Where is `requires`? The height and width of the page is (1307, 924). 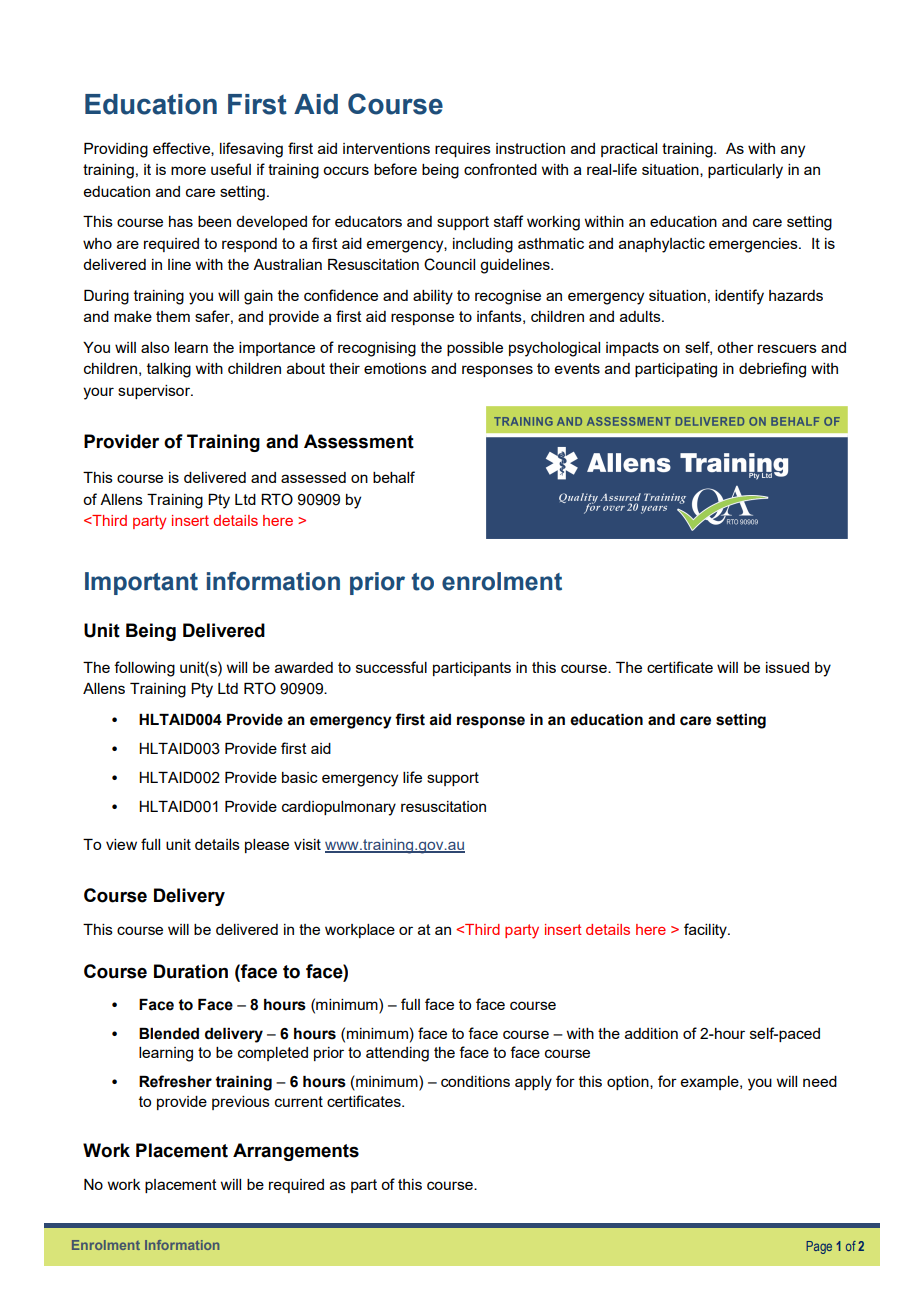 requires is located at coordinates (463, 150).
